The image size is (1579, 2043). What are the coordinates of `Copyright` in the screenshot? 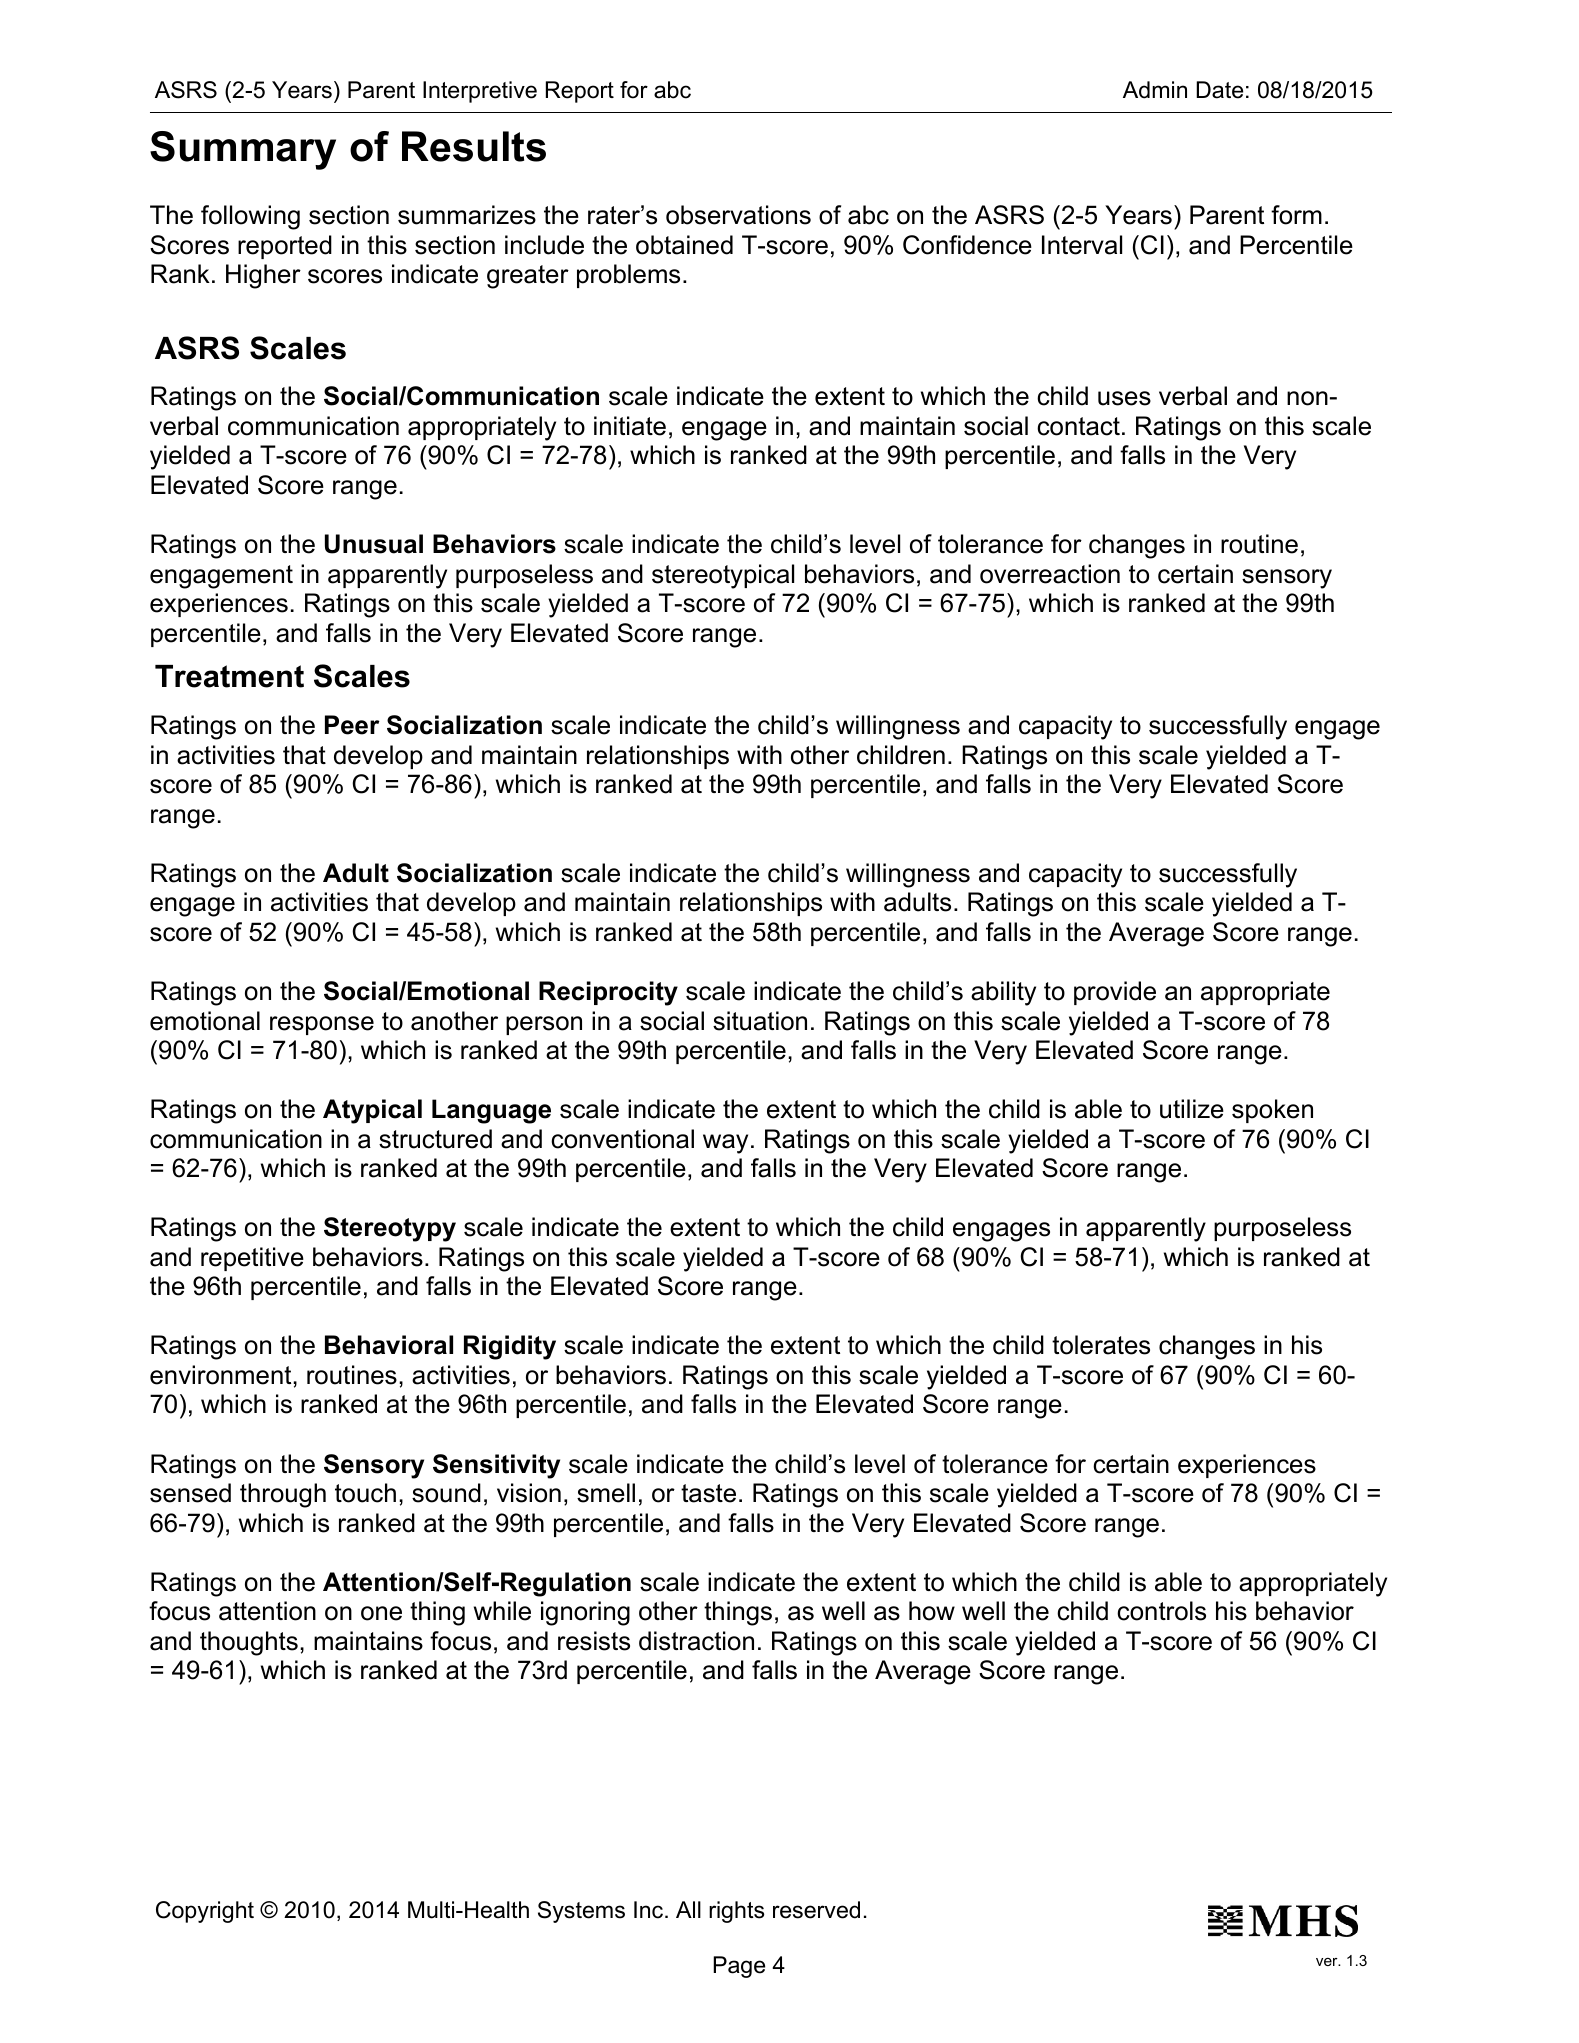 It's located at (205, 1912).
